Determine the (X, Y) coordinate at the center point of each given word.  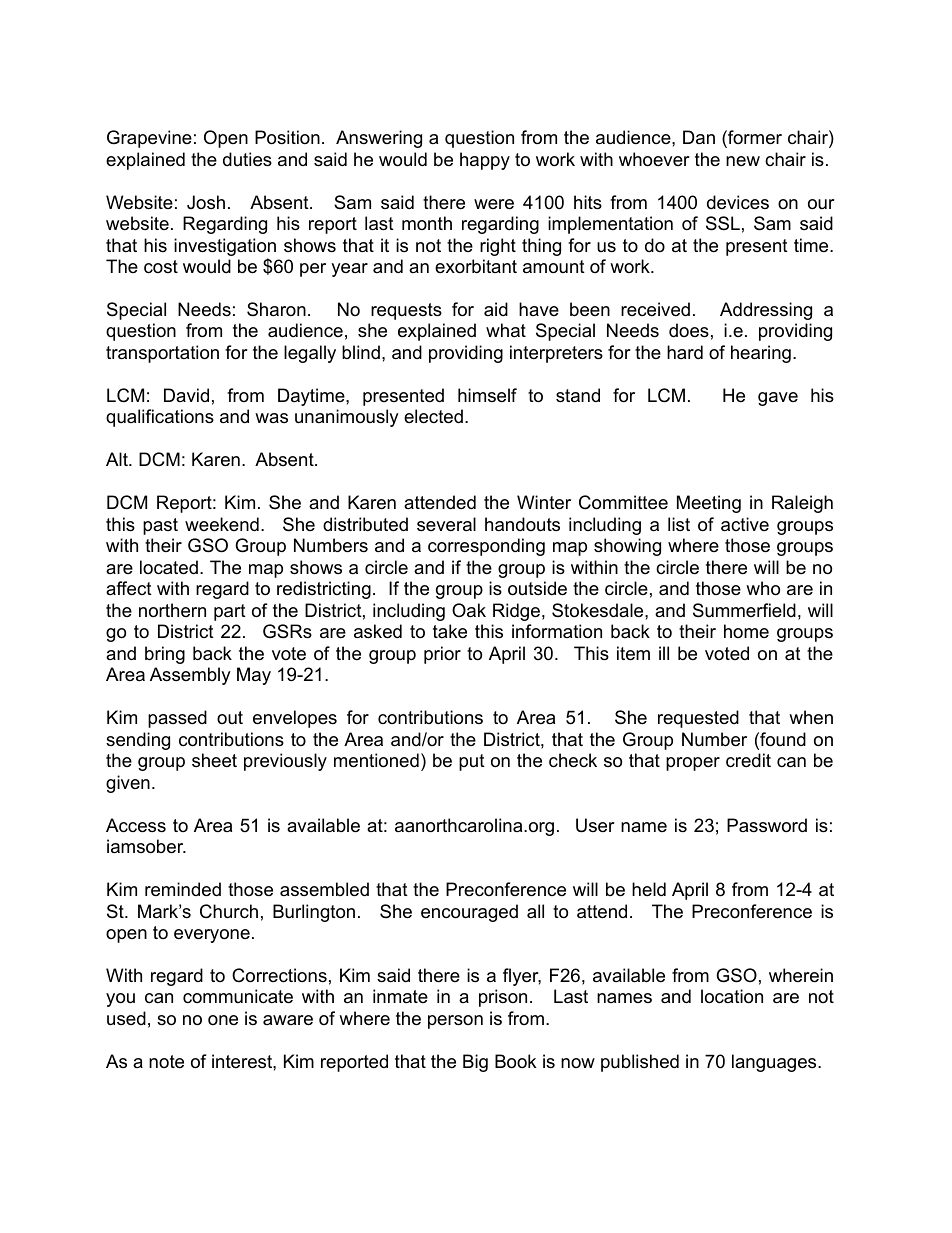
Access (136, 825)
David (186, 395)
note (166, 1062)
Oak (469, 610)
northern (172, 610)
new (743, 161)
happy (485, 161)
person (455, 1022)
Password (767, 825)
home (746, 631)
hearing (761, 354)
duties (247, 159)
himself (487, 395)
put (472, 762)
